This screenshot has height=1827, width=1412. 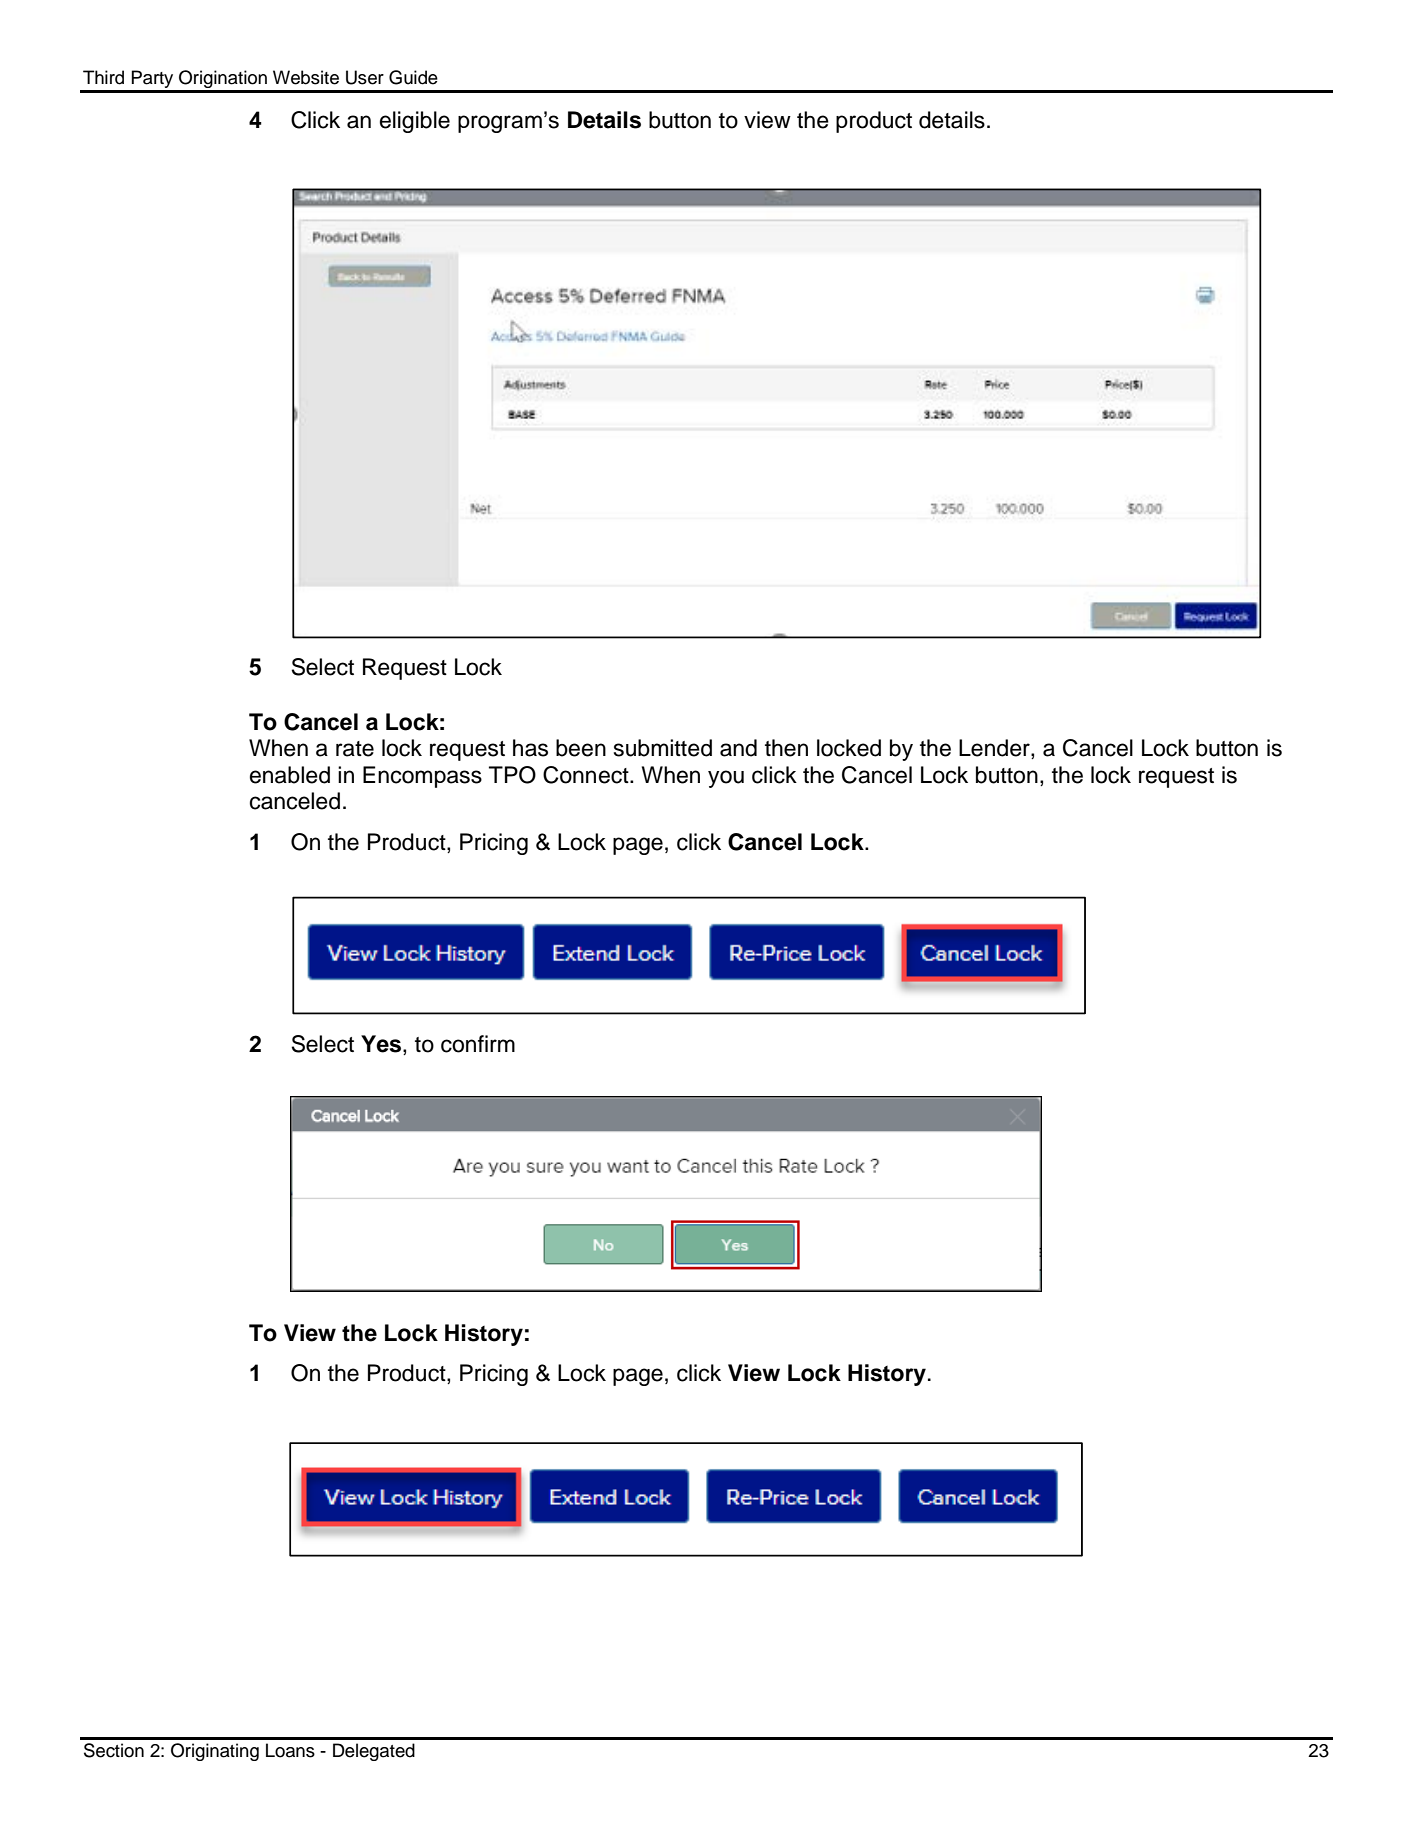 What do you see at coordinates (290, 775) in the screenshot?
I see `enabled` at bounding box center [290, 775].
